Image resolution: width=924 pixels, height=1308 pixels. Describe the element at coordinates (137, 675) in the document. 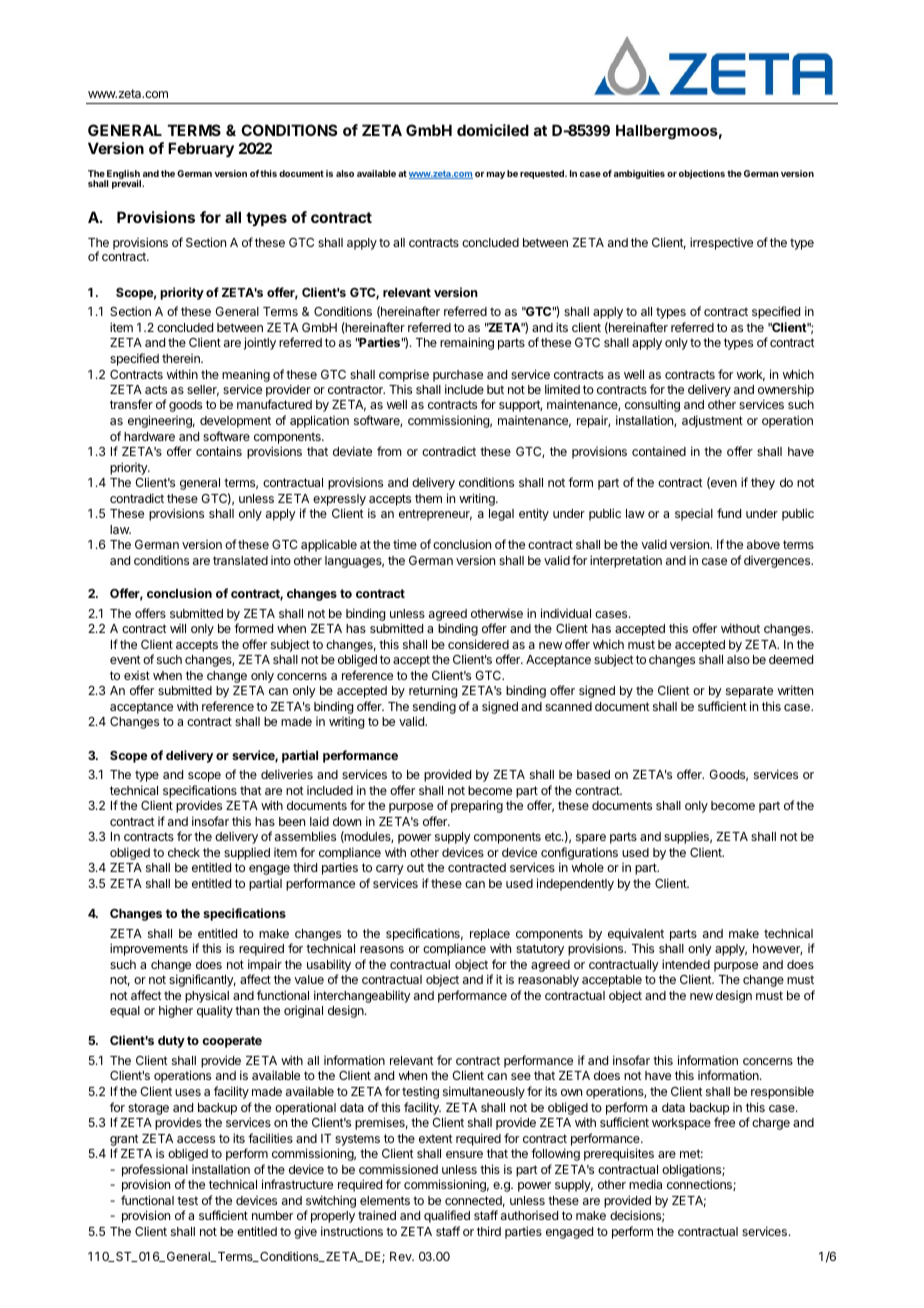

I see `exist` at that location.
